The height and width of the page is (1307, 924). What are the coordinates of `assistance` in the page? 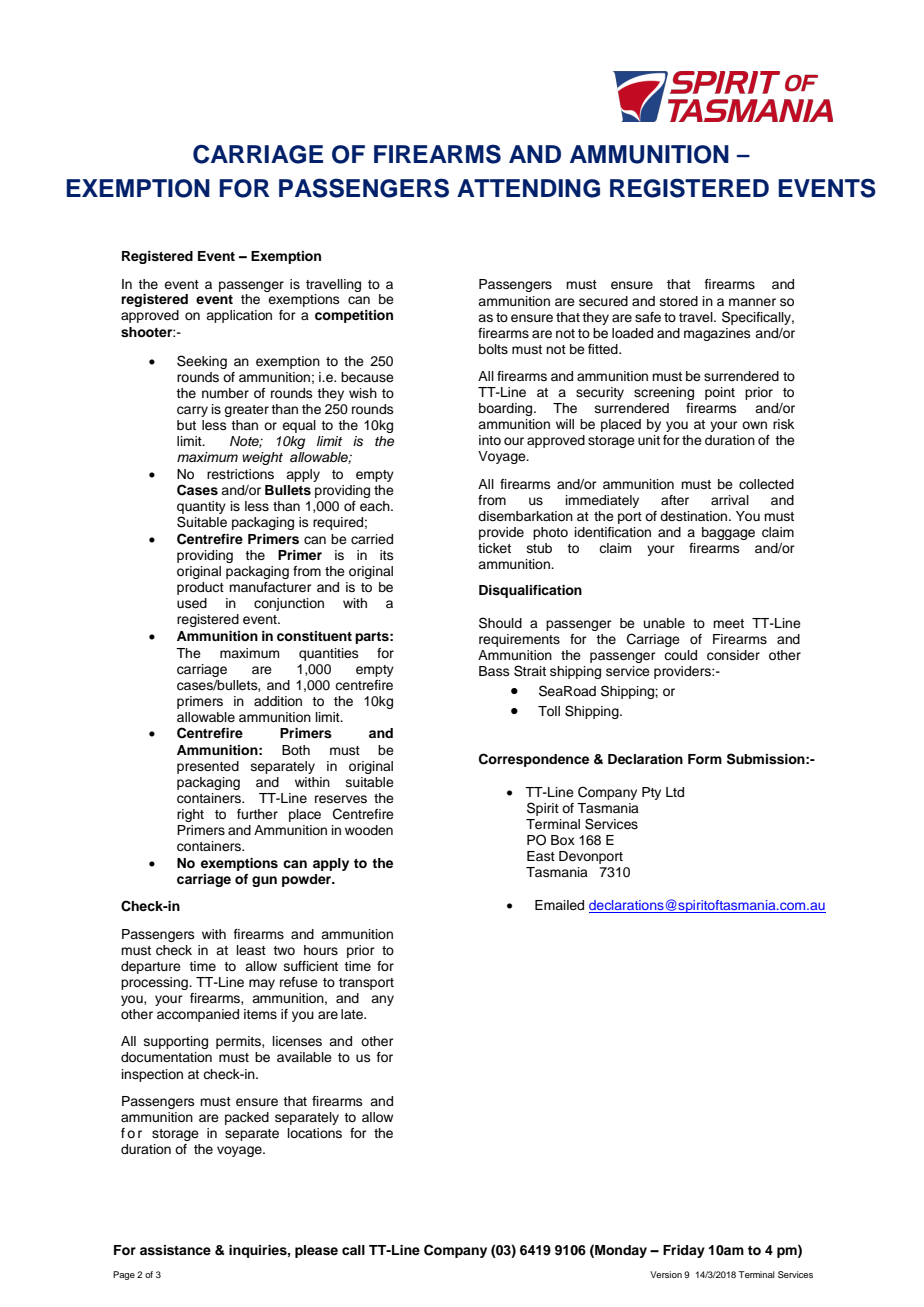 It's located at (175, 1250).
